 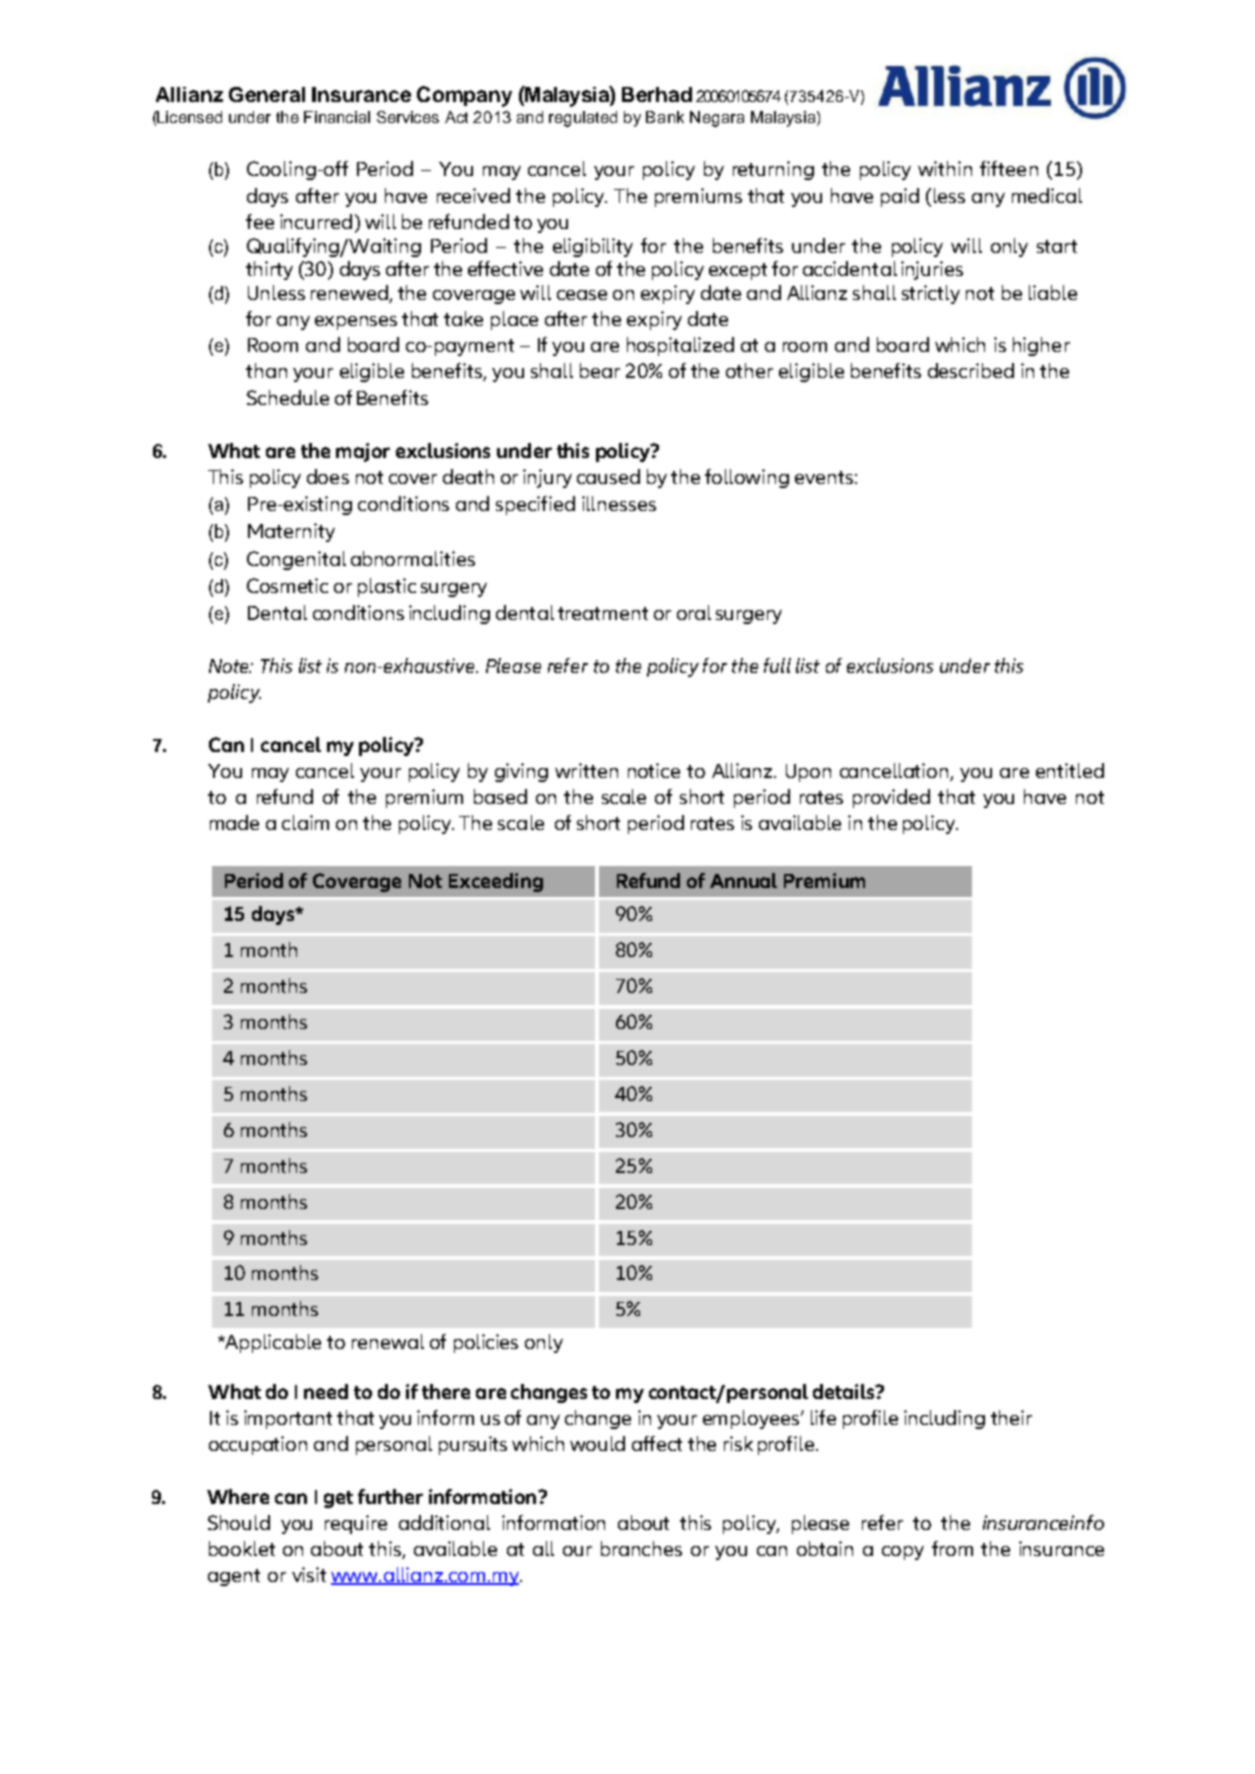 What do you see at coordinates (945, 168) in the page?
I see `within` at bounding box center [945, 168].
